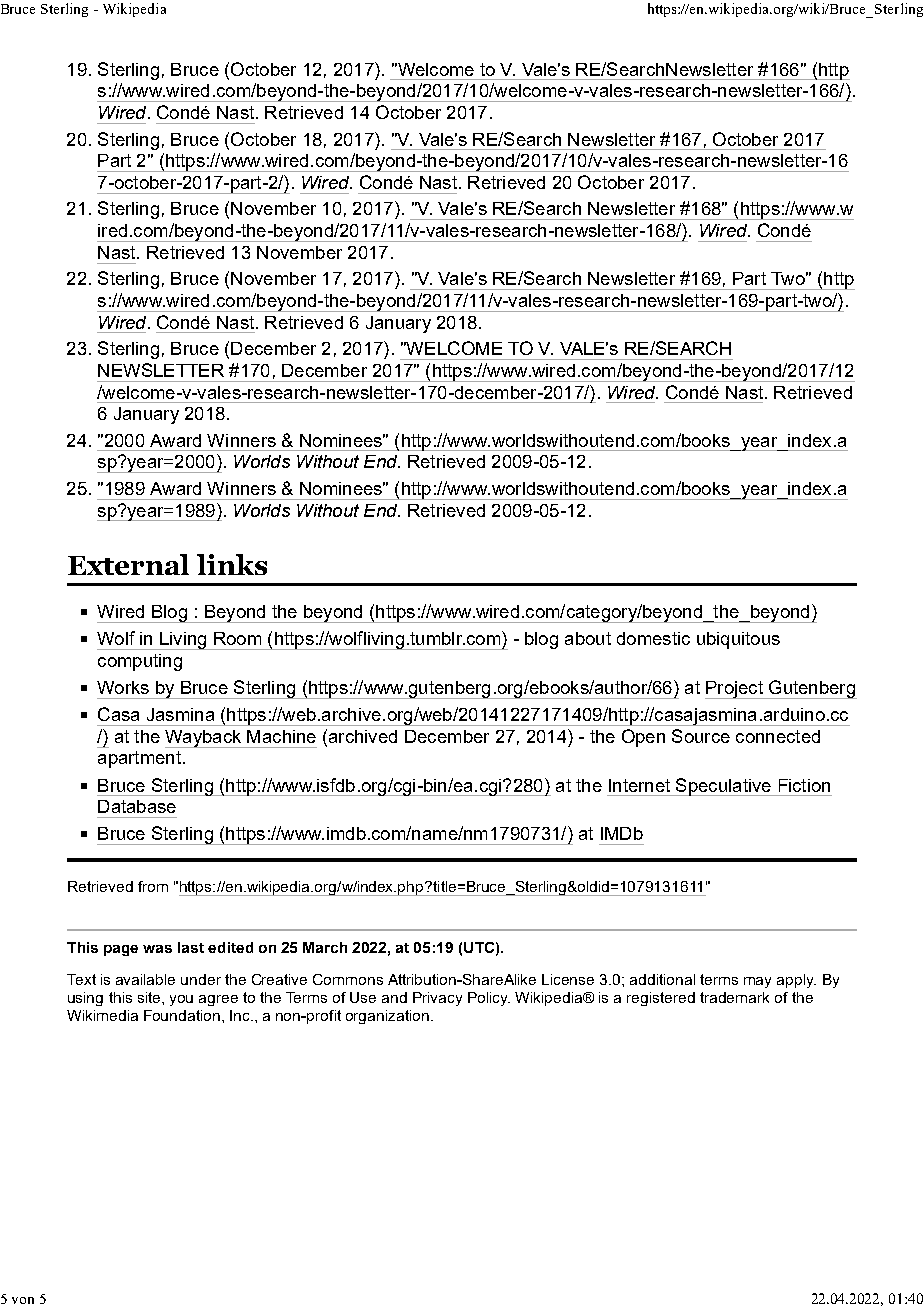 The image size is (924, 1307). I want to click on ubiquitous, so click(738, 640).
